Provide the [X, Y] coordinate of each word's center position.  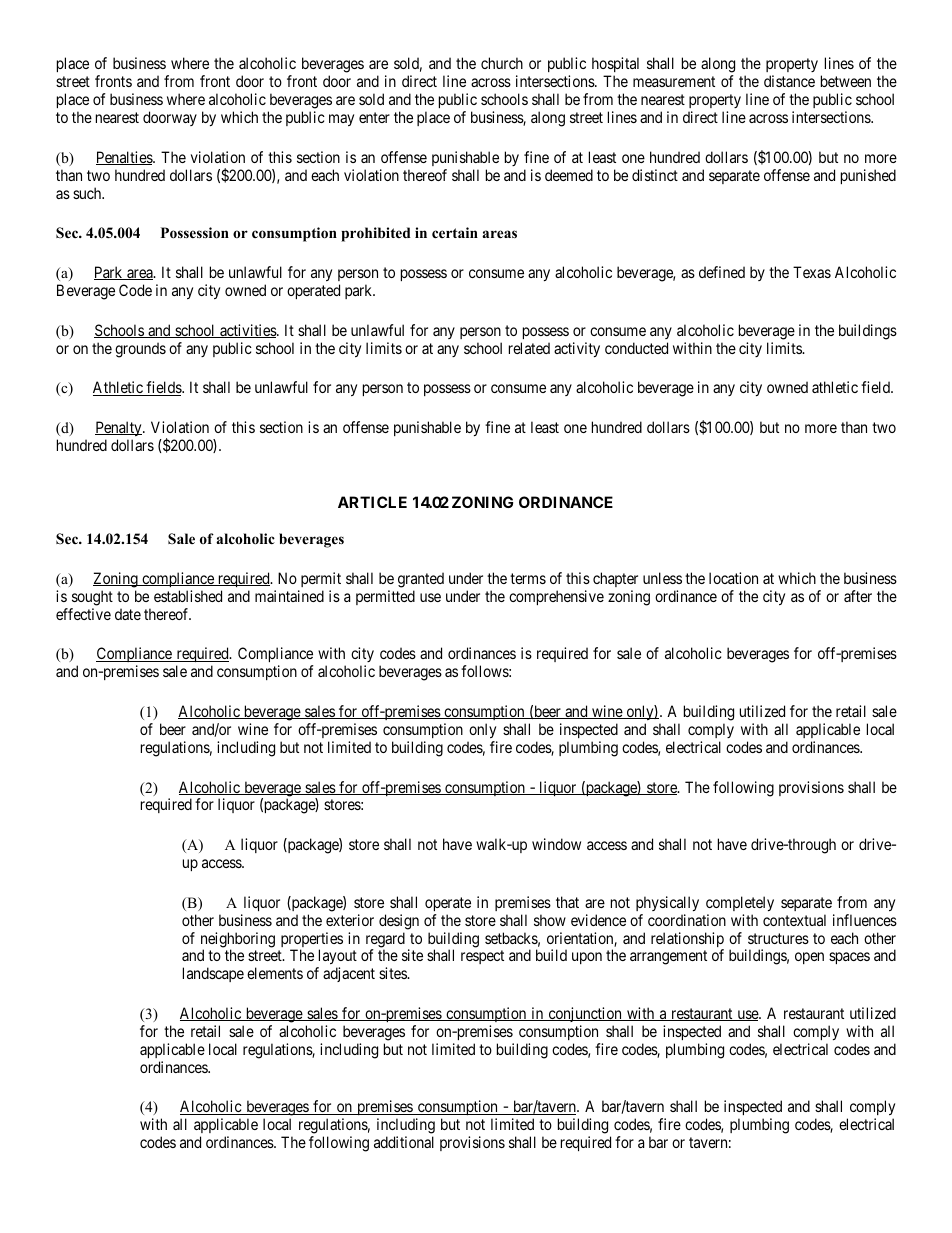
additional [404, 1142]
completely [740, 903]
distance [789, 81]
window [556, 844]
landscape [213, 974]
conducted [636, 348]
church [502, 63]
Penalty [119, 428]
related [529, 348]
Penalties [125, 158]
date [128, 614]
